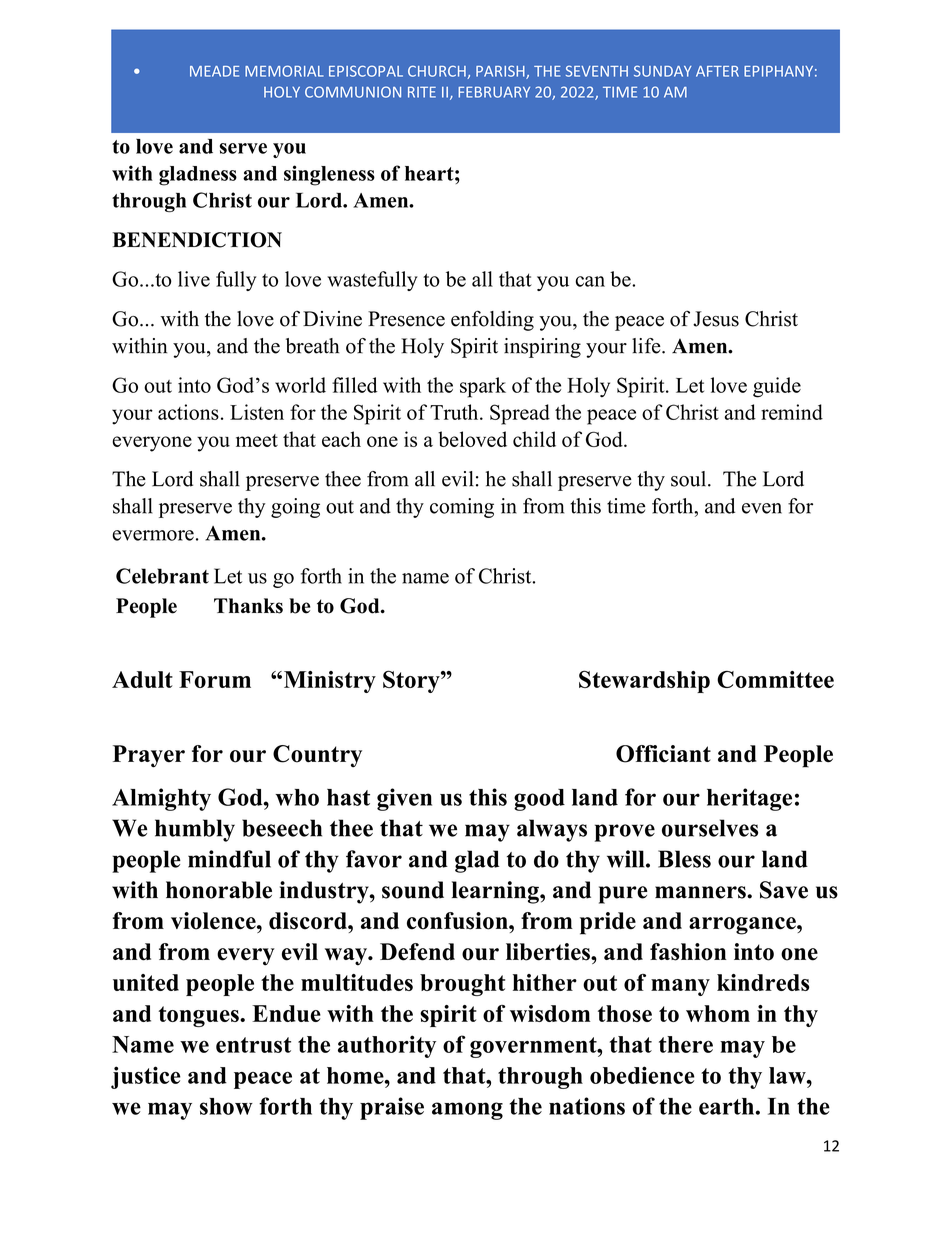 This screenshot has height=1233, width=952. What do you see at coordinates (455, 412) in the screenshot?
I see `Truth` at bounding box center [455, 412].
